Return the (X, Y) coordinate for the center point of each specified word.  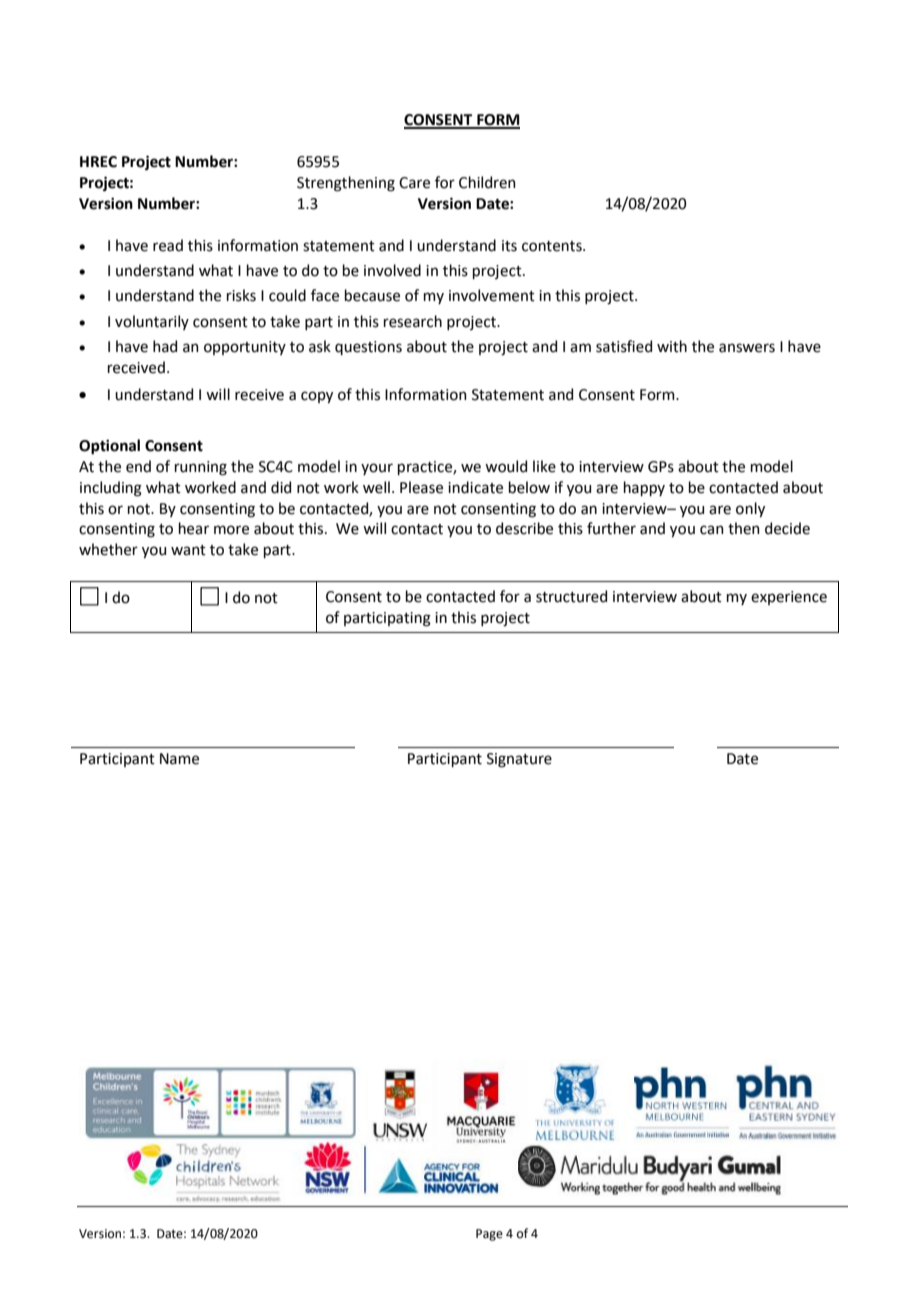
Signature (519, 760)
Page (489, 1235)
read (168, 245)
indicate (475, 487)
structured (571, 596)
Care (414, 183)
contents (553, 246)
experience (789, 598)
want (188, 550)
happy (644, 488)
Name (179, 759)
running (201, 468)
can (712, 530)
